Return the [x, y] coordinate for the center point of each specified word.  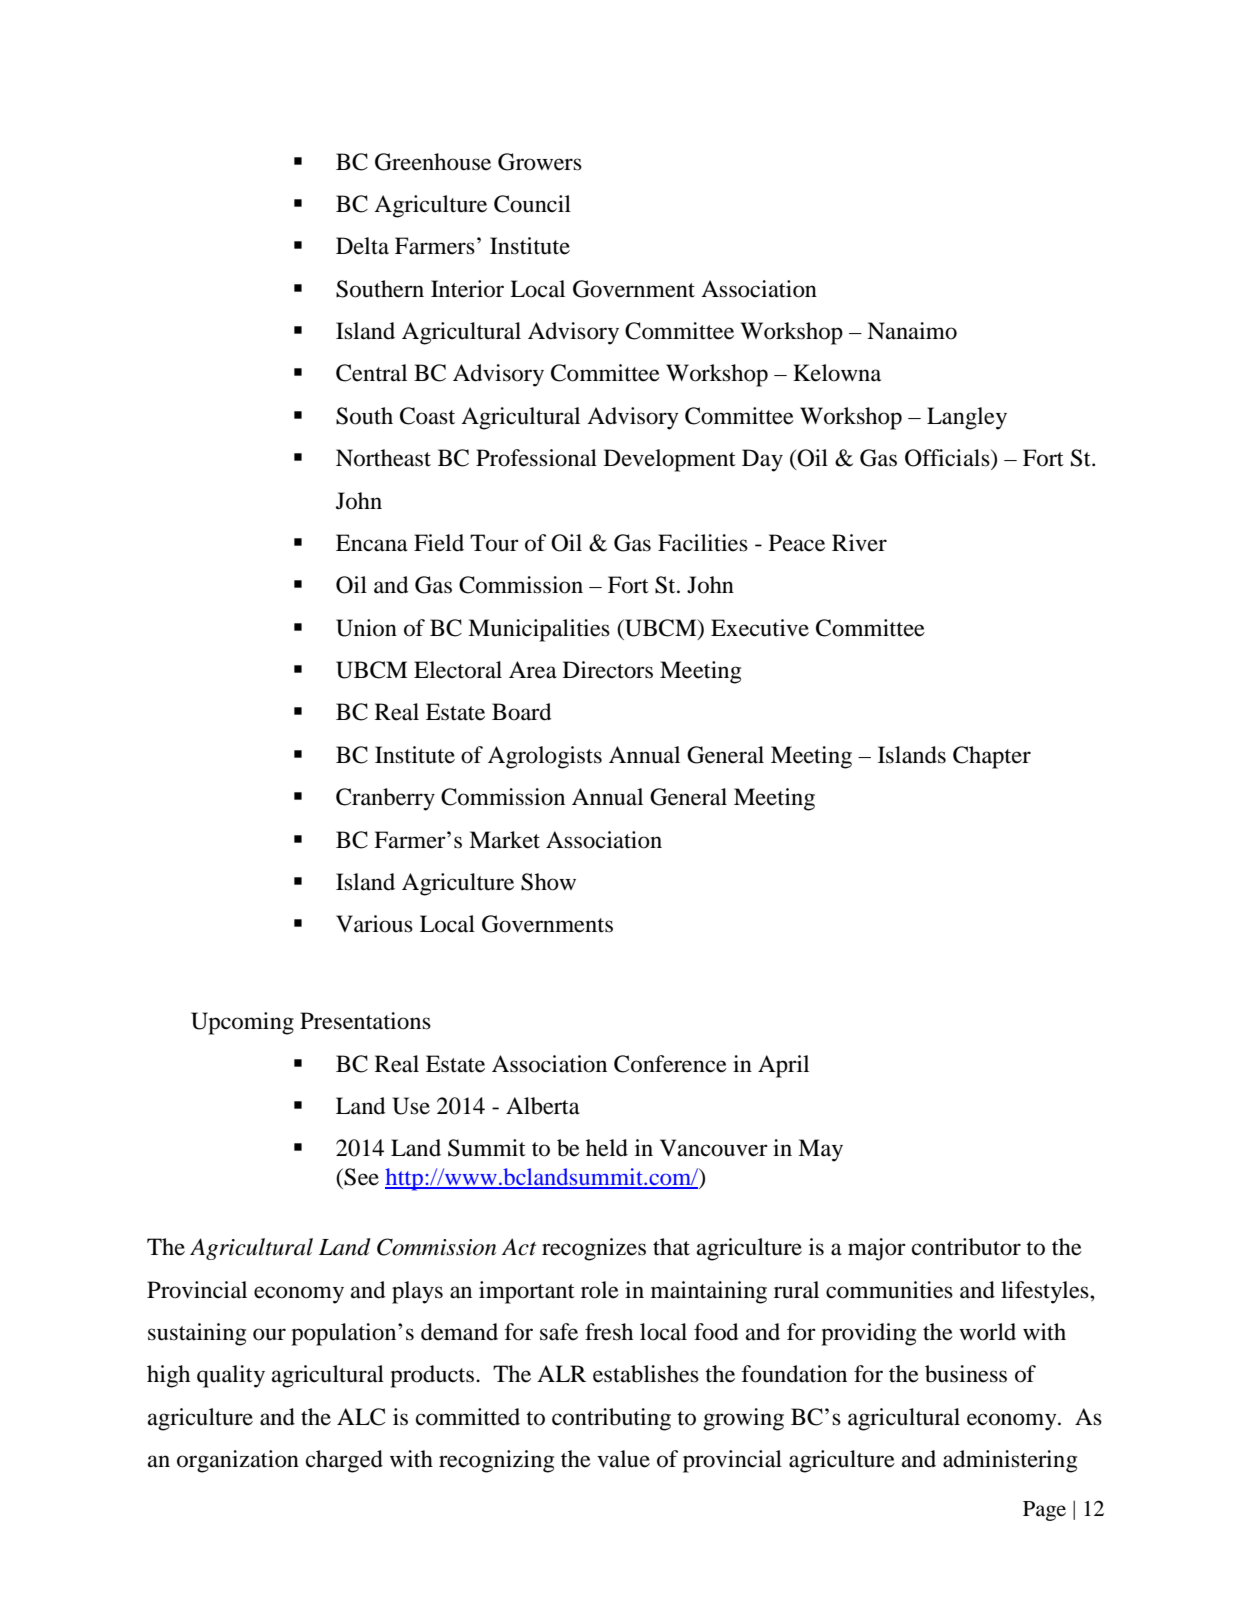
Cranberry [385, 799]
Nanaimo [912, 331]
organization [238, 1461]
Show [548, 882]
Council [532, 204]
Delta [362, 246]
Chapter [992, 757]
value [623, 1459]
